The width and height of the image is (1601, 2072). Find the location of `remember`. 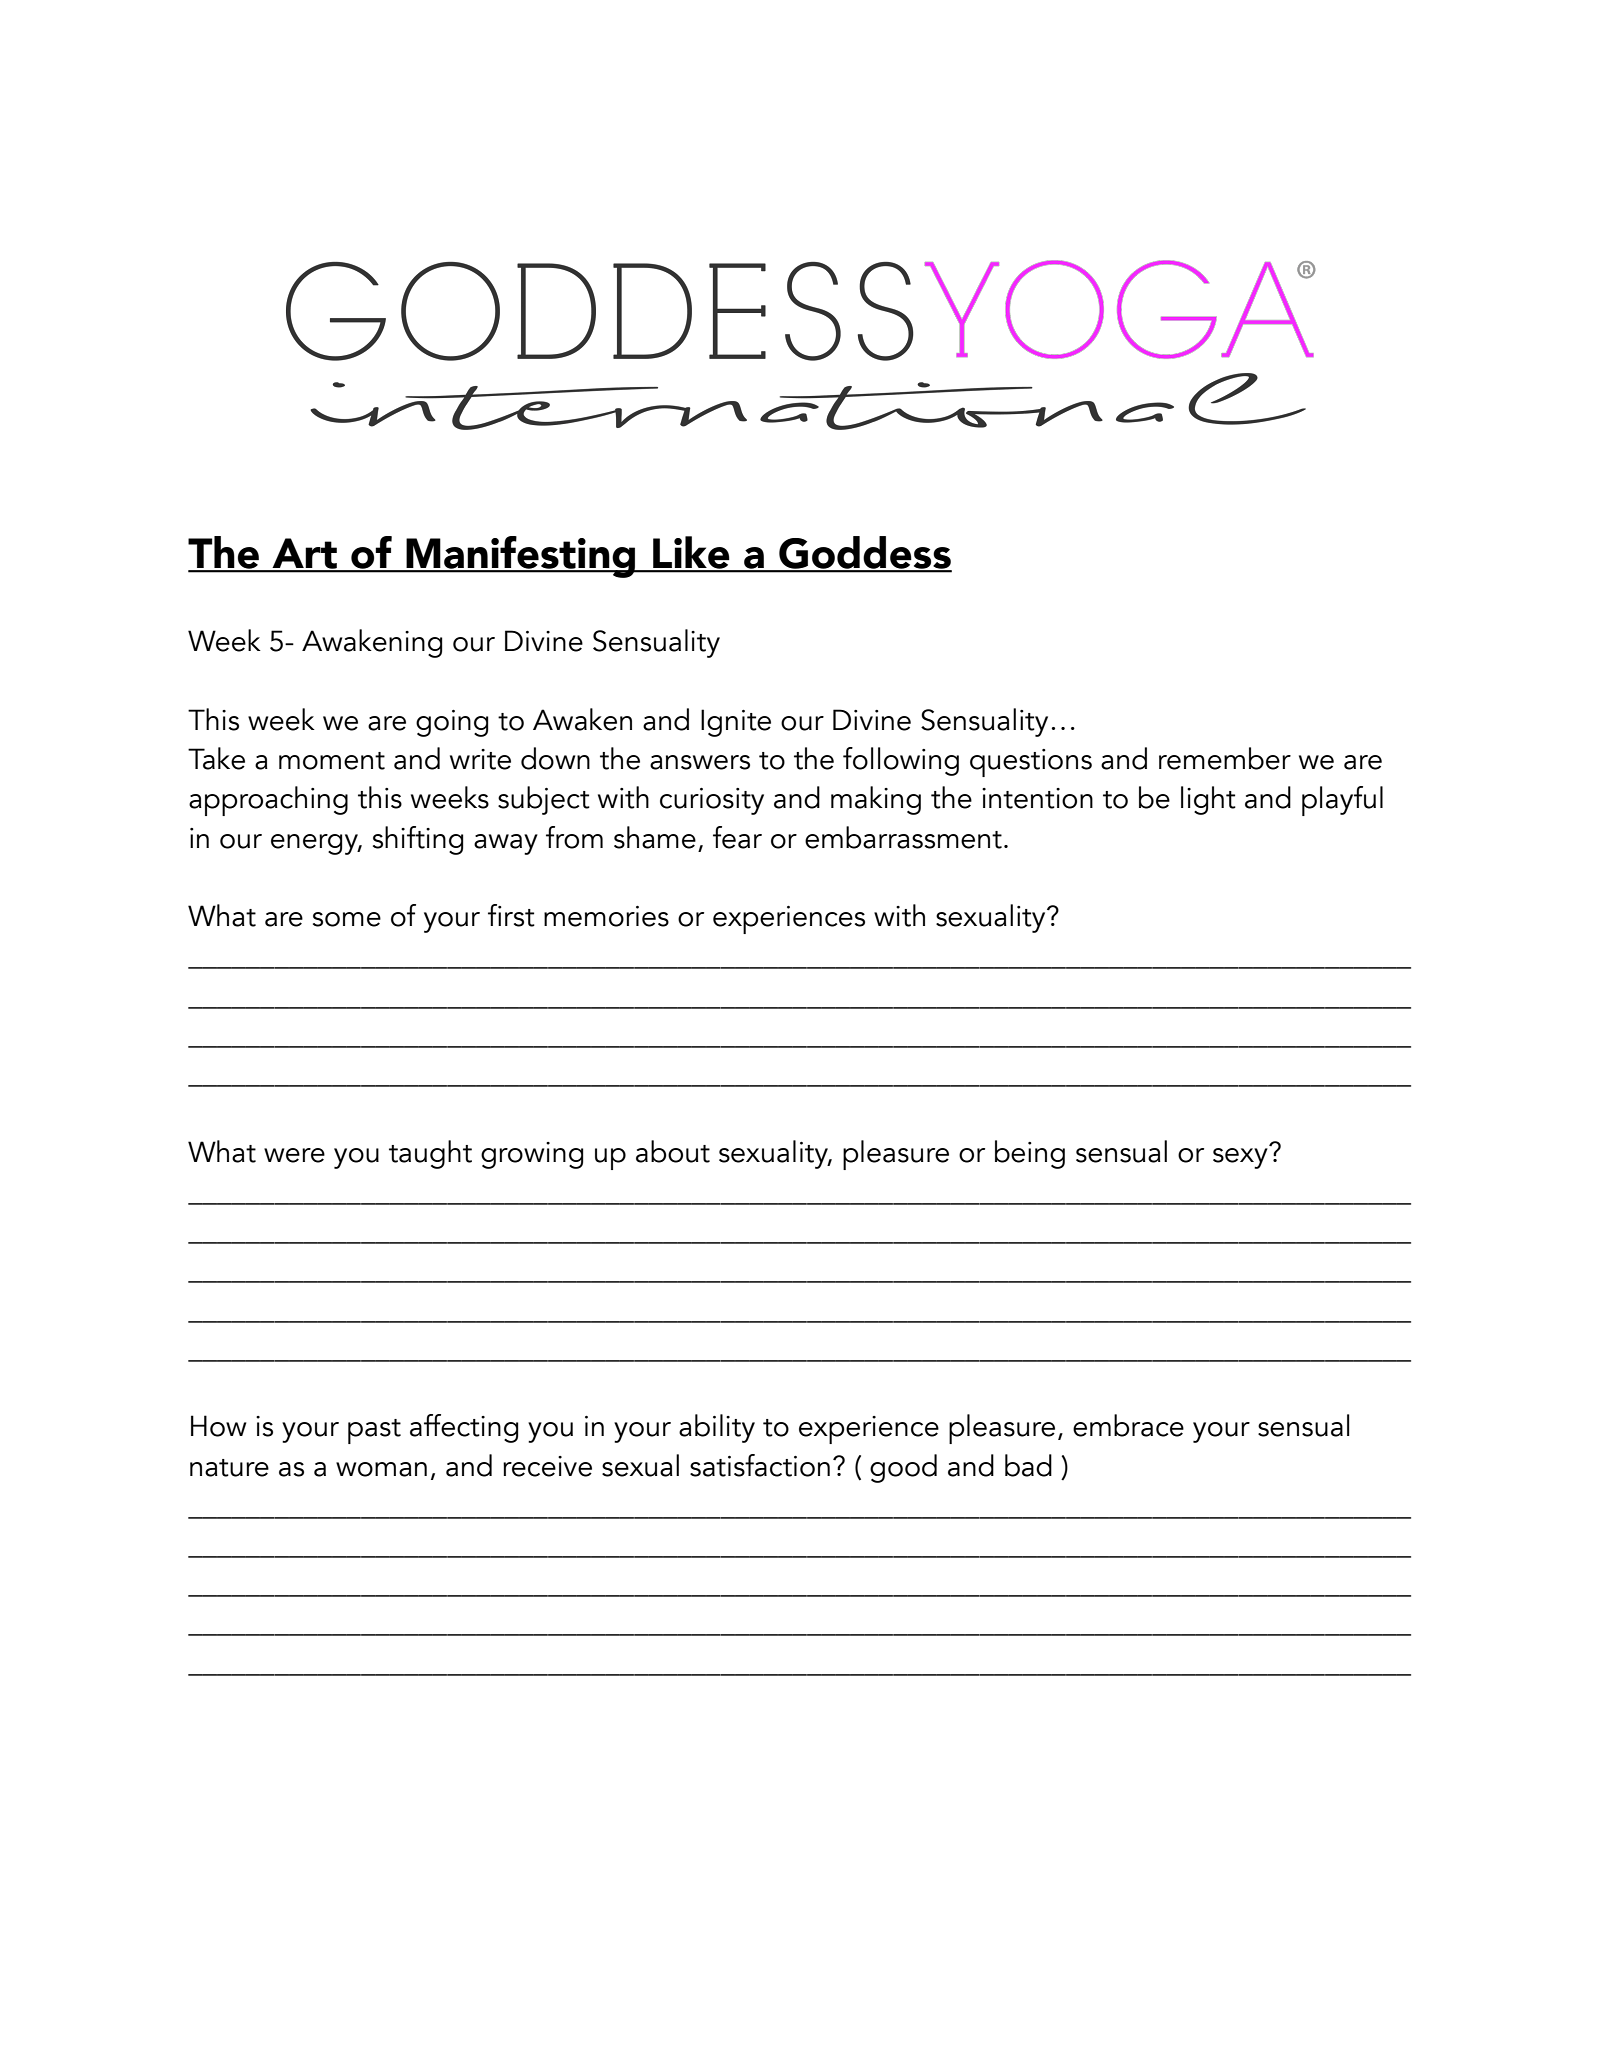

remember is located at coordinates (1225, 758).
